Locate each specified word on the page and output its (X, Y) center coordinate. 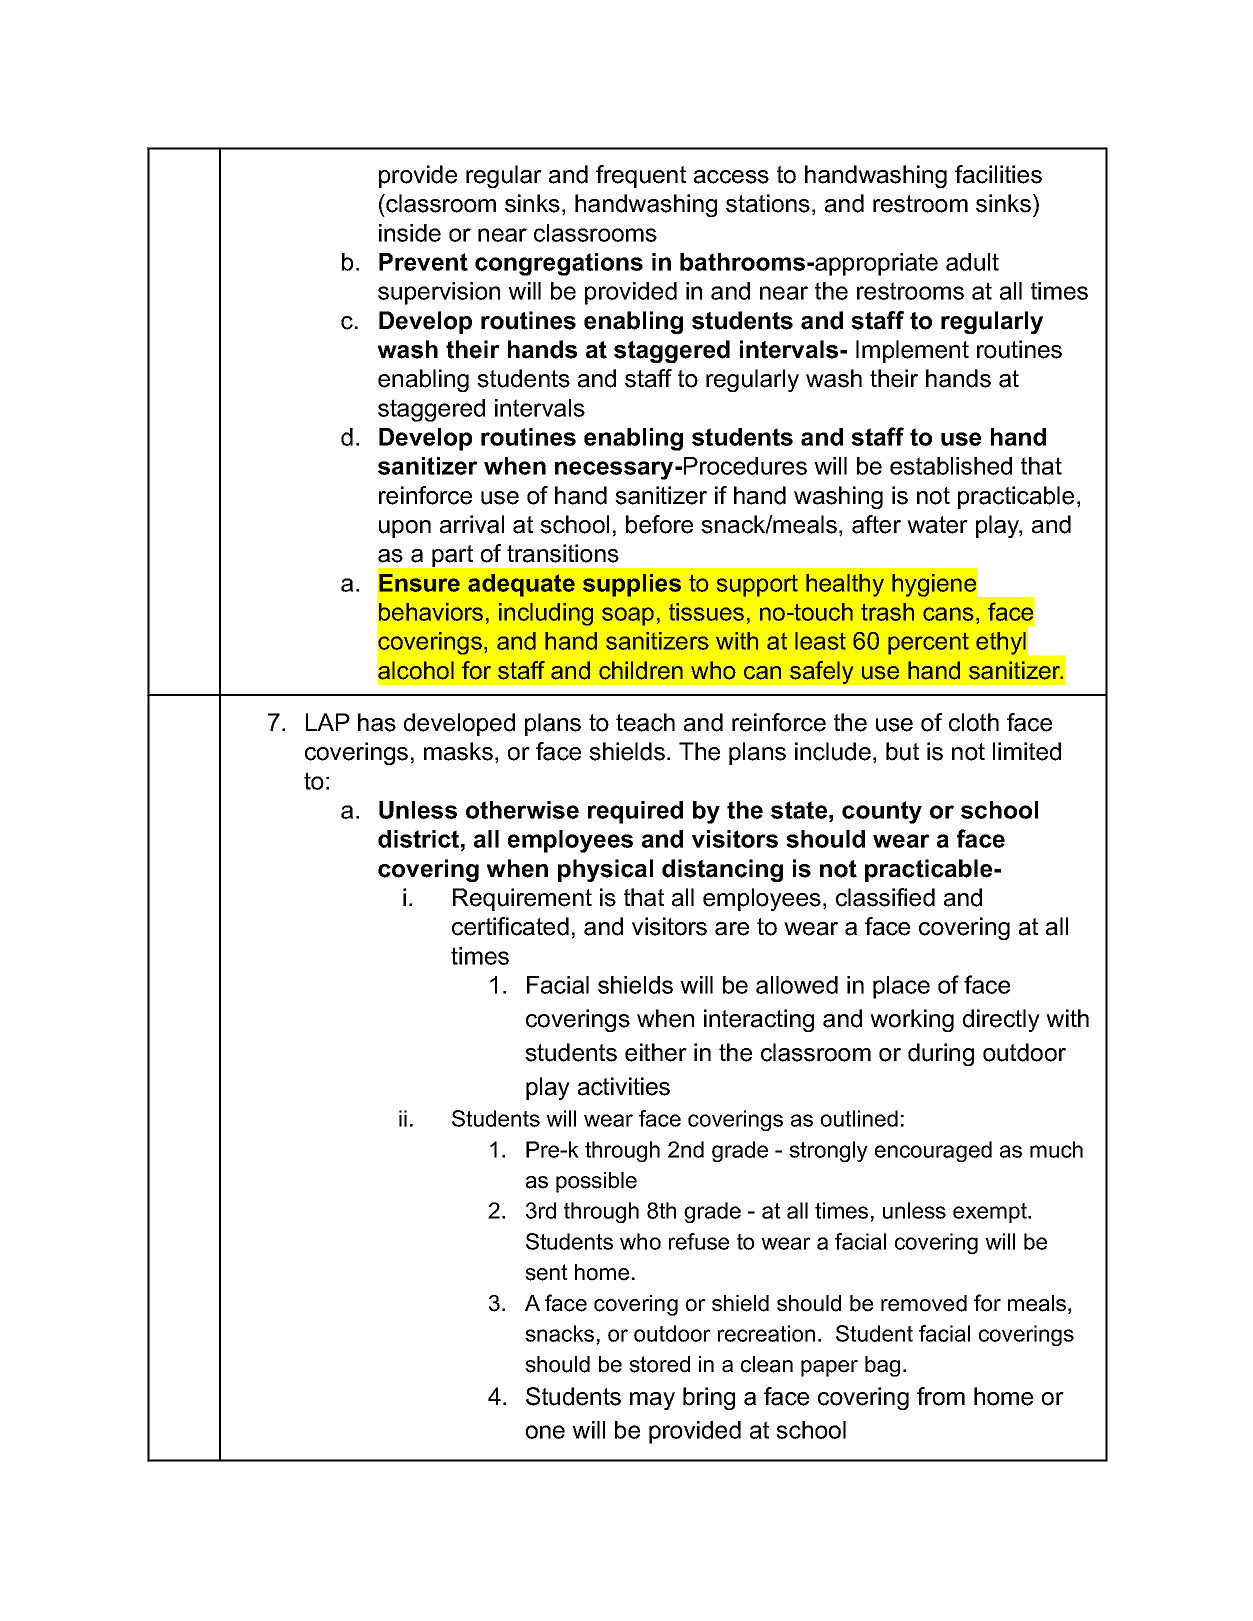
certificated (510, 926)
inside (410, 233)
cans (948, 614)
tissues (706, 612)
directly (1001, 1020)
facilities (998, 174)
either (656, 1052)
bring (709, 1398)
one (545, 1432)
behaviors (431, 612)
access (731, 177)
